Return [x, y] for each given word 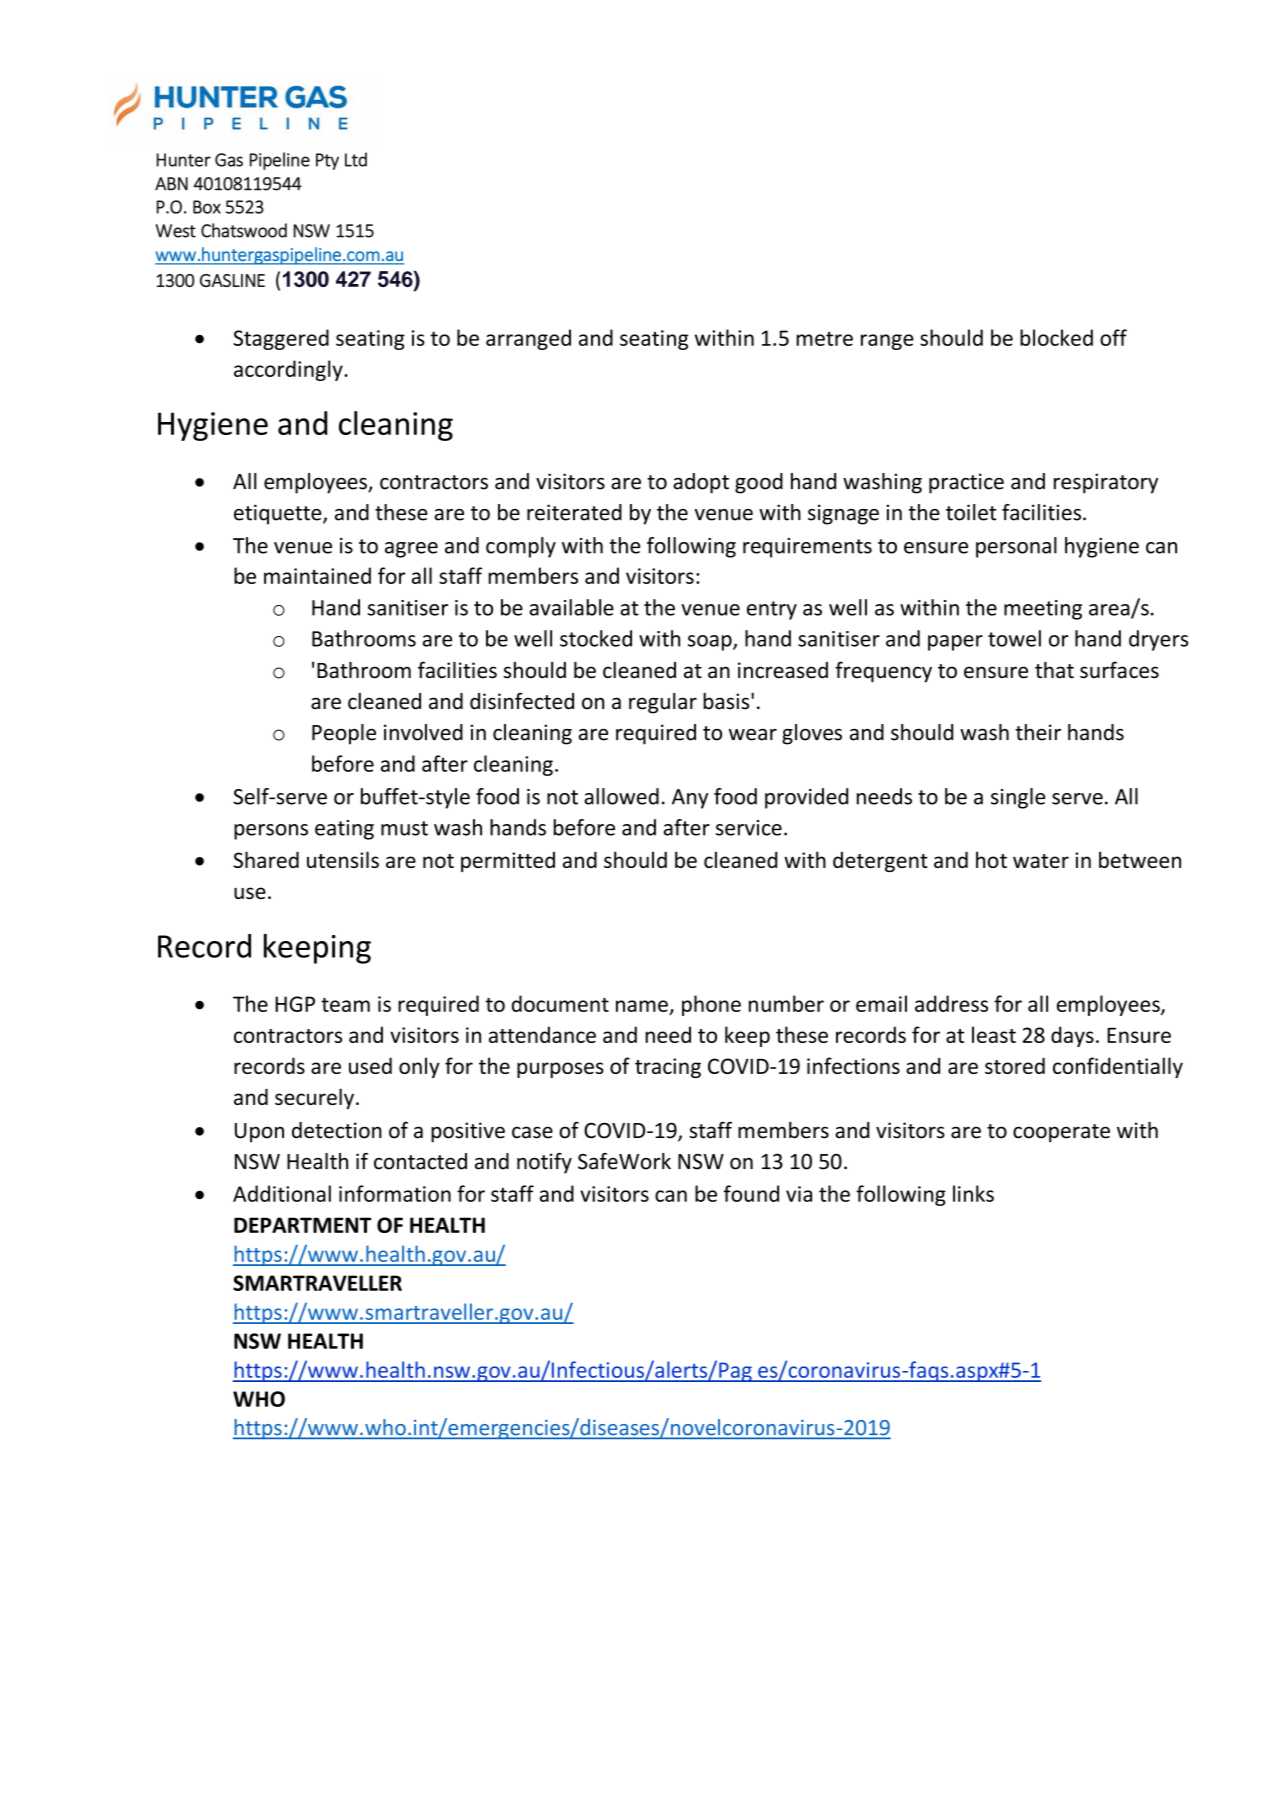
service [749, 828]
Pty [327, 161]
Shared [266, 859]
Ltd [356, 159]
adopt [701, 483]
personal [1016, 547]
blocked [1056, 337]
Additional [282, 1193]
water [1041, 861]
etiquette [279, 514]
